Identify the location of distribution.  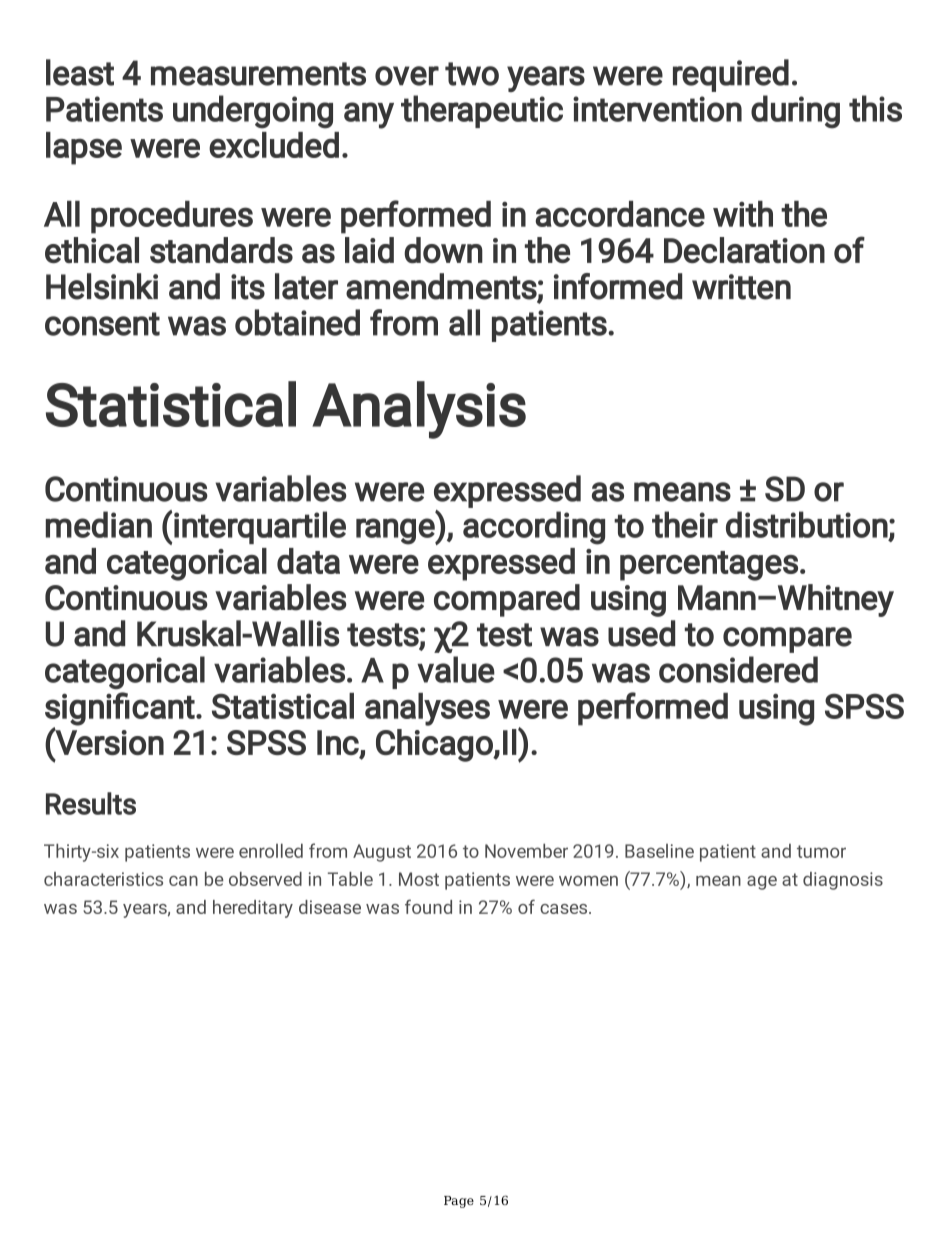
(807, 524).
